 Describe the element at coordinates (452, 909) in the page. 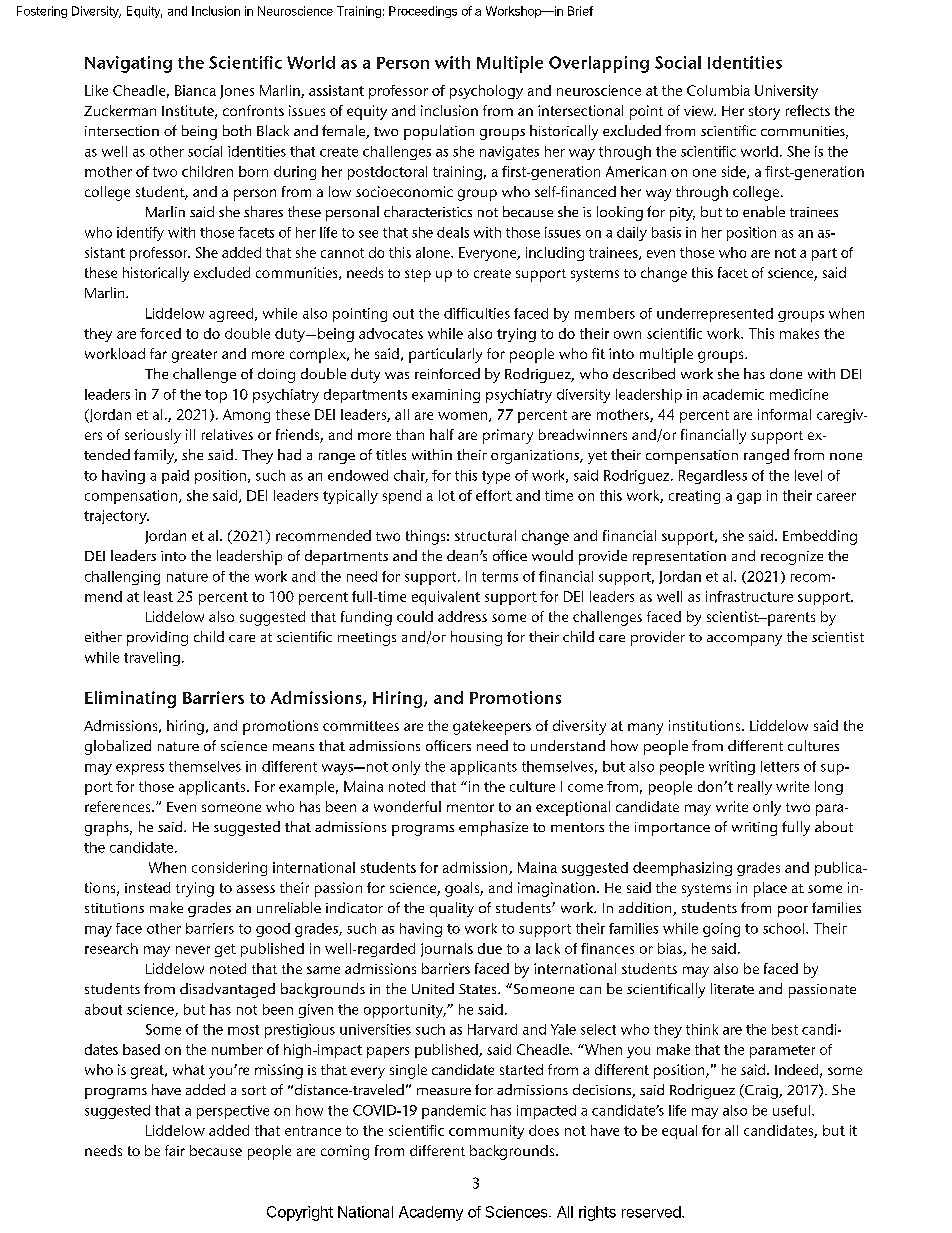

I see `quality` at that location.
